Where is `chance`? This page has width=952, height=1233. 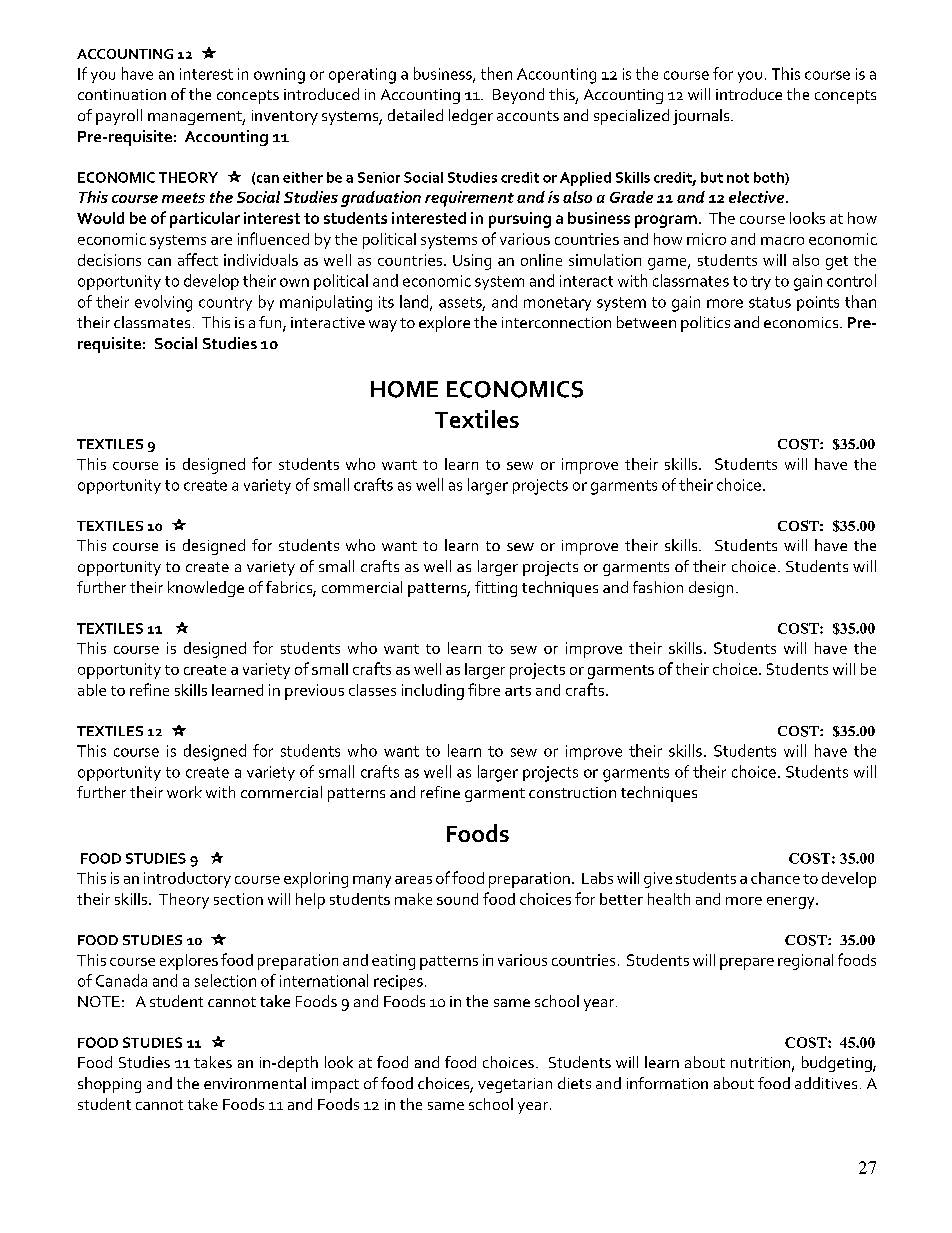 chance is located at coordinates (775, 878).
